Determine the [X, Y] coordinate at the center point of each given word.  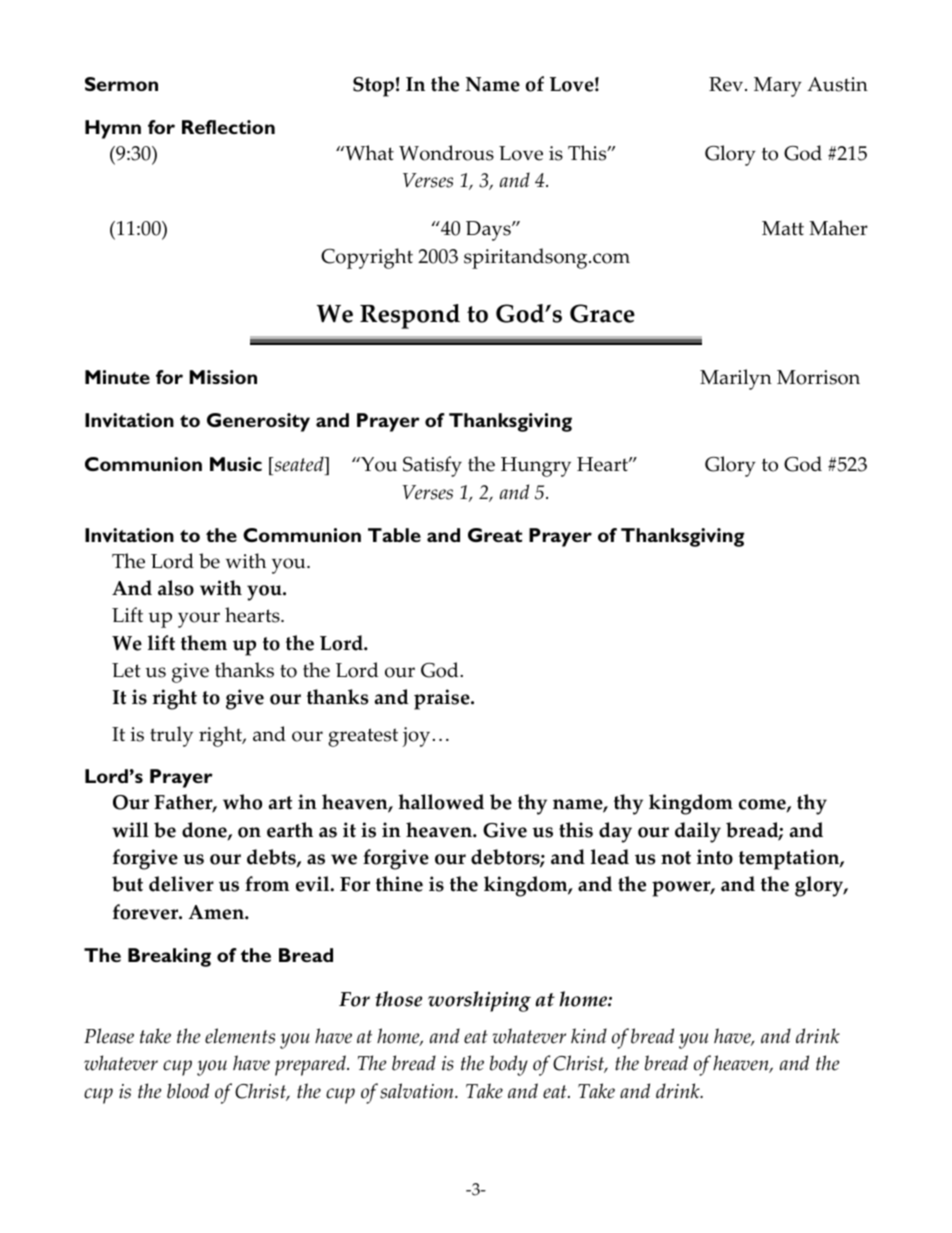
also [176, 588]
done [205, 831]
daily [698, 832]
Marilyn [736, 379]
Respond [410, 316]
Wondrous [446, 153]
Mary [778, 87]
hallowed [441, 802]
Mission [223, 377]
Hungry [536, 467]
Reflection [228, 127]
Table [394, 535]
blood [188, 1091]
